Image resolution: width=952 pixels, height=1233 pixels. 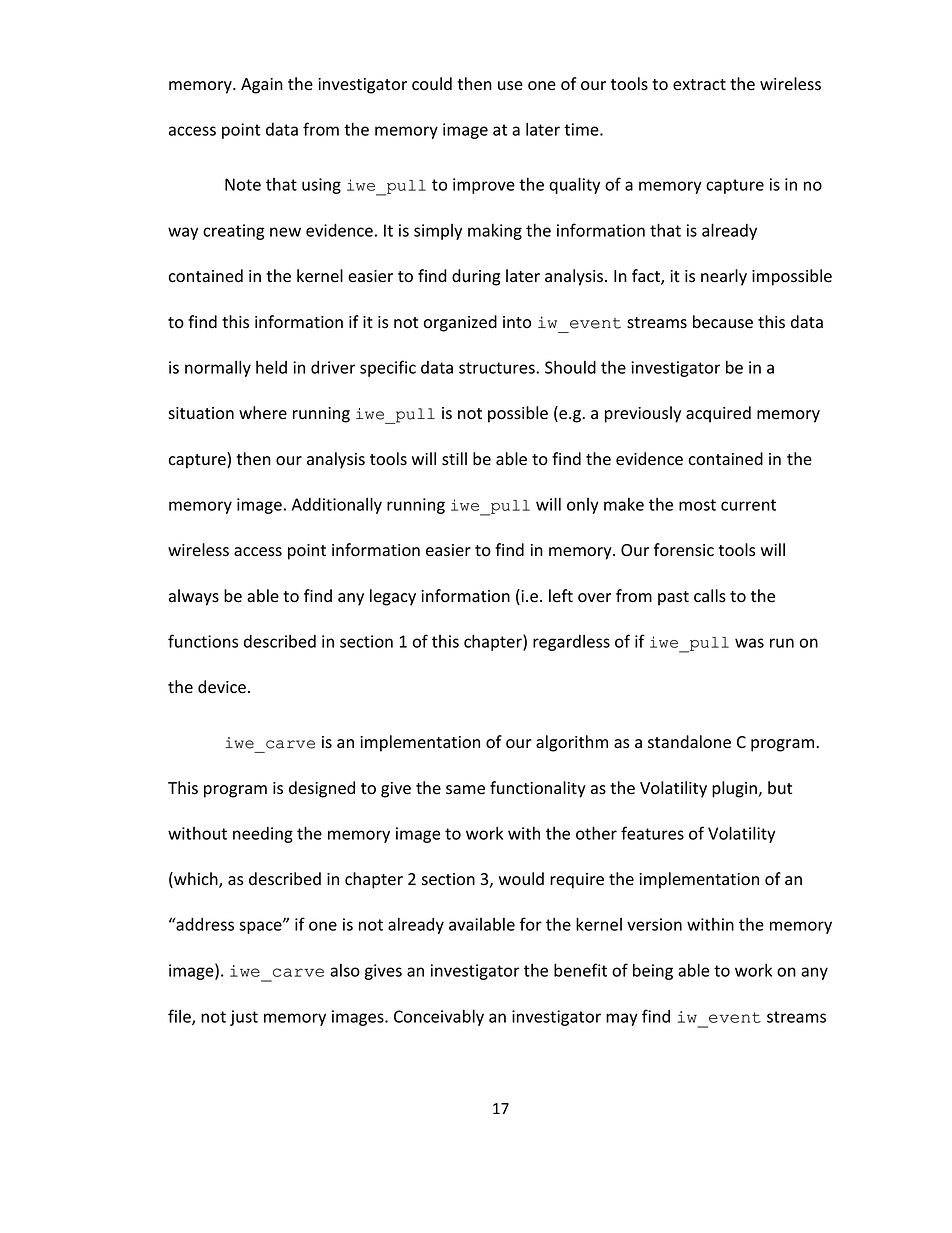 I want to click on Conceivably, so click(x=439, y=1017).
